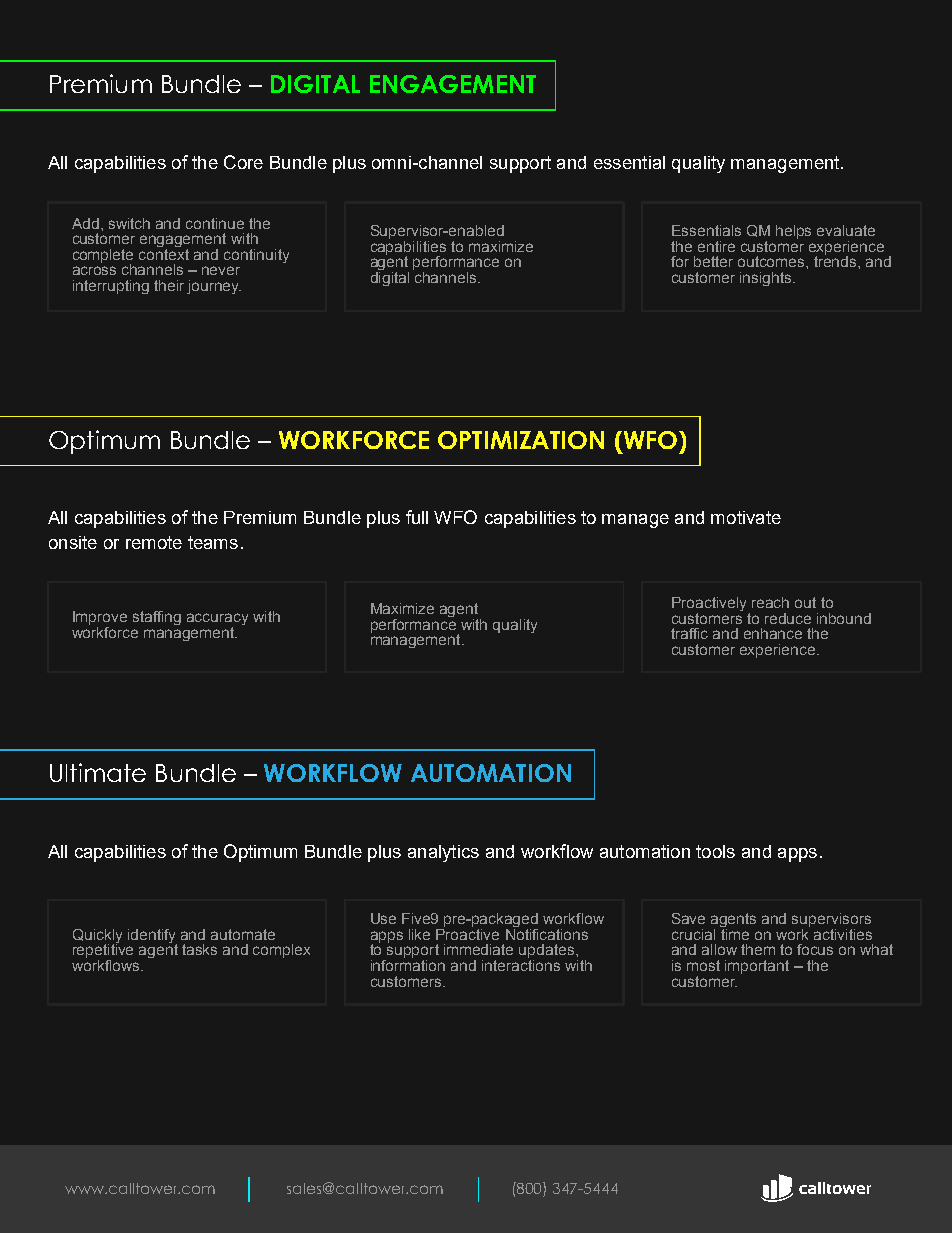  I want to click on remote, so click(154, 542).
